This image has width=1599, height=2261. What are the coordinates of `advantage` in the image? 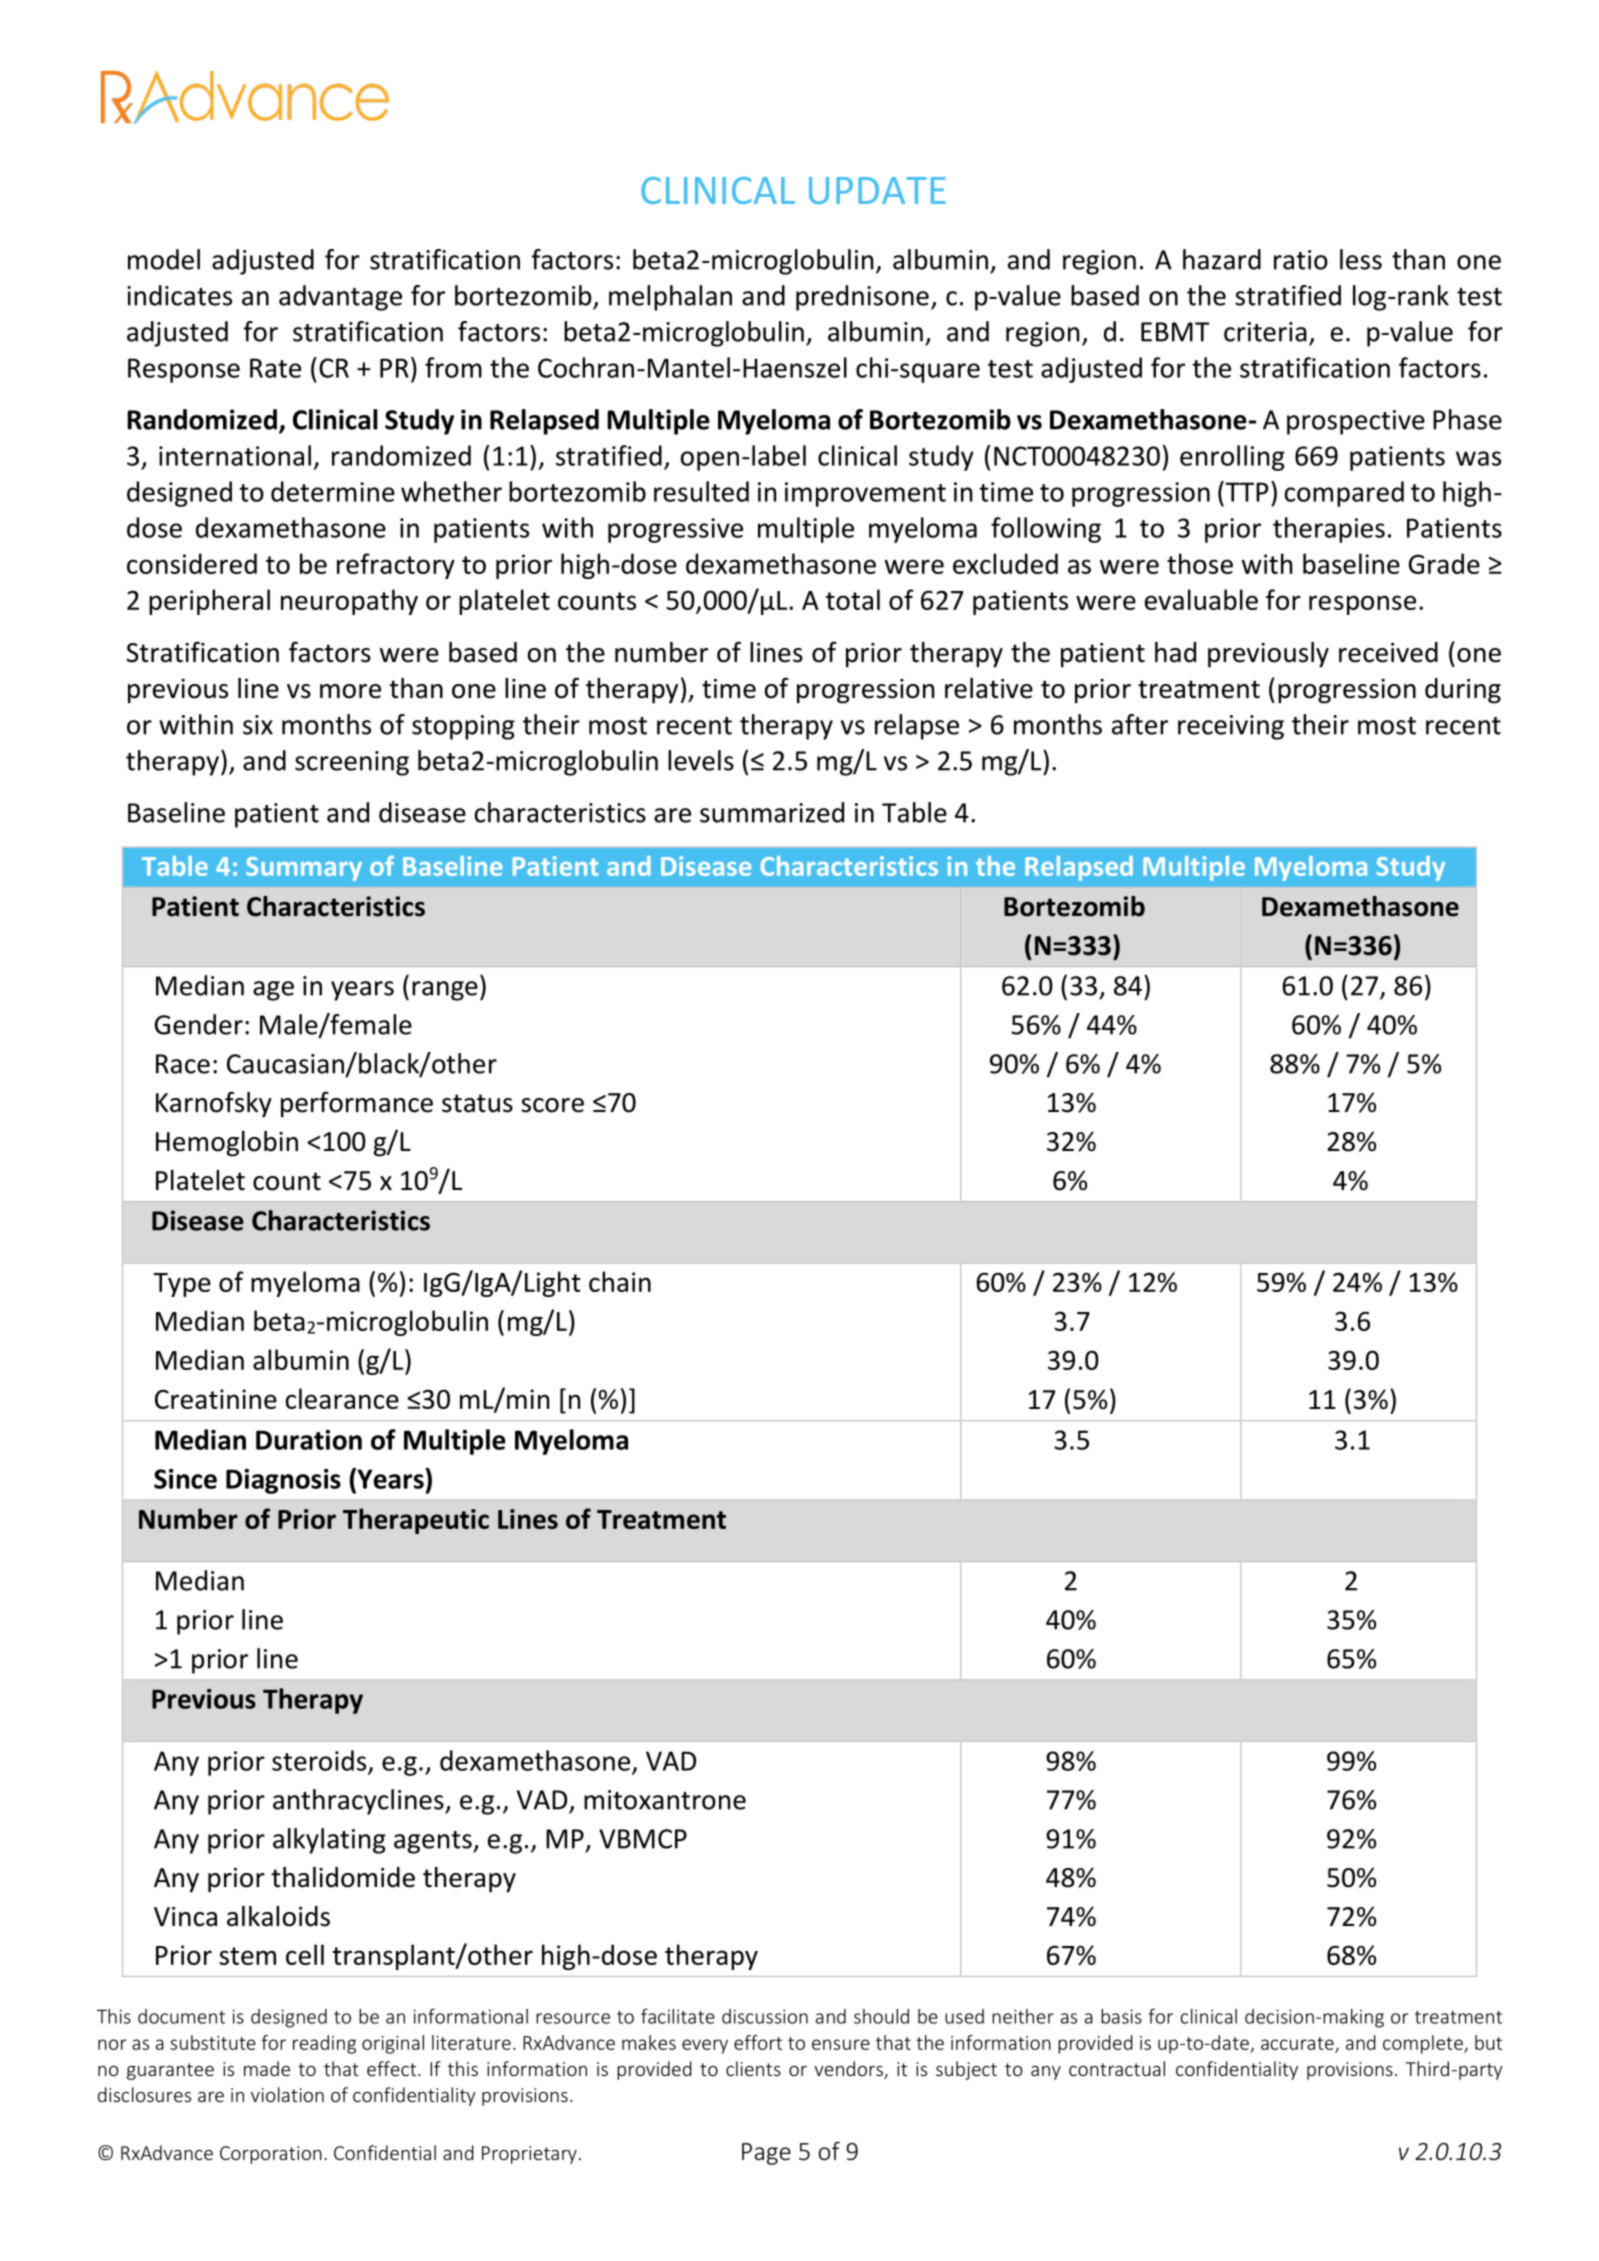 It's located at (340, 298).
